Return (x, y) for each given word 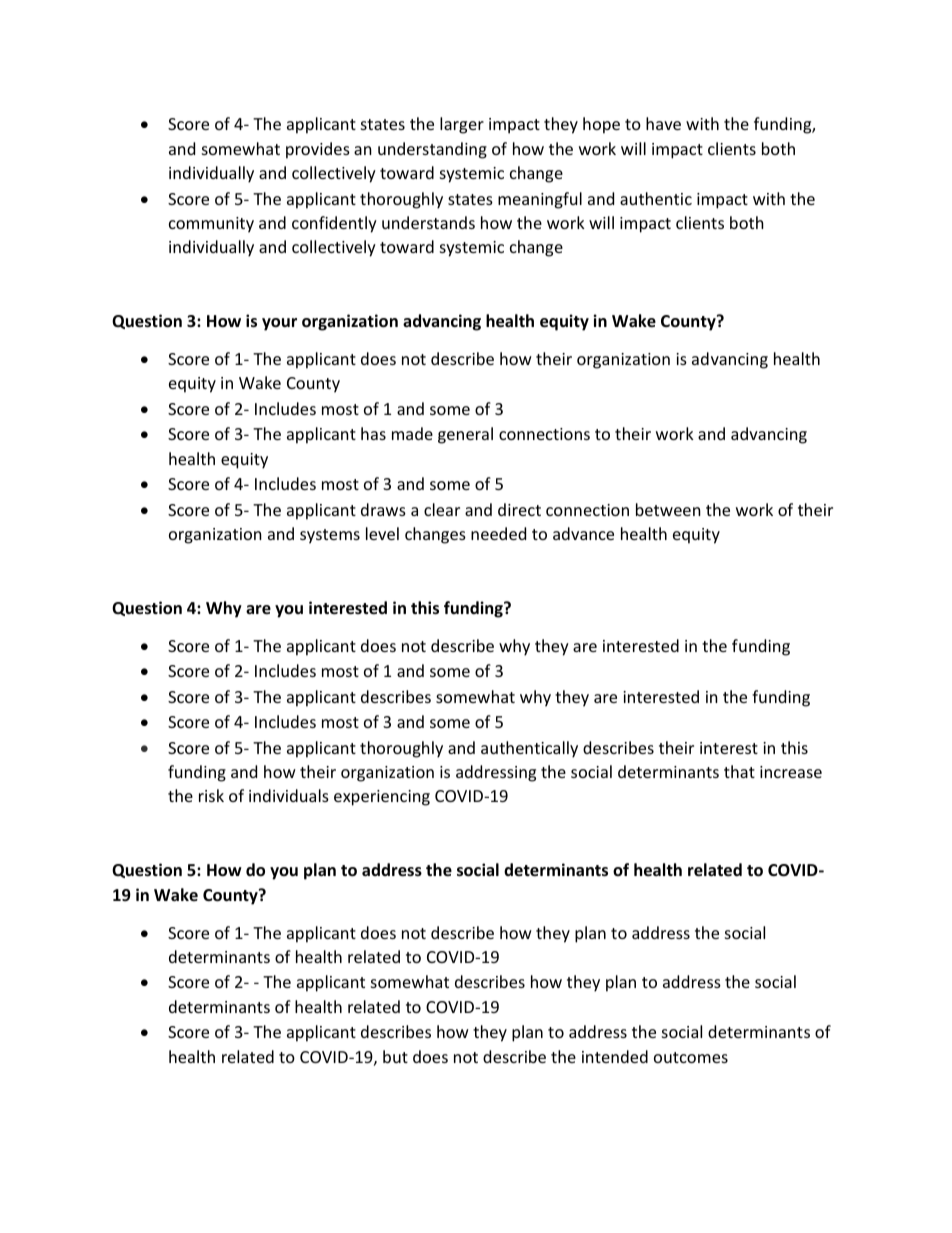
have (663, 123)
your (279, 324)
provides (318, 150)
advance (583, 533)
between (668, 509)
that (739, 771)
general (465, 435)
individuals (289, 795)
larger (462, 125)
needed (498, 533)
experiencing (382, 798)
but (395, 1056)
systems (330, 536)
